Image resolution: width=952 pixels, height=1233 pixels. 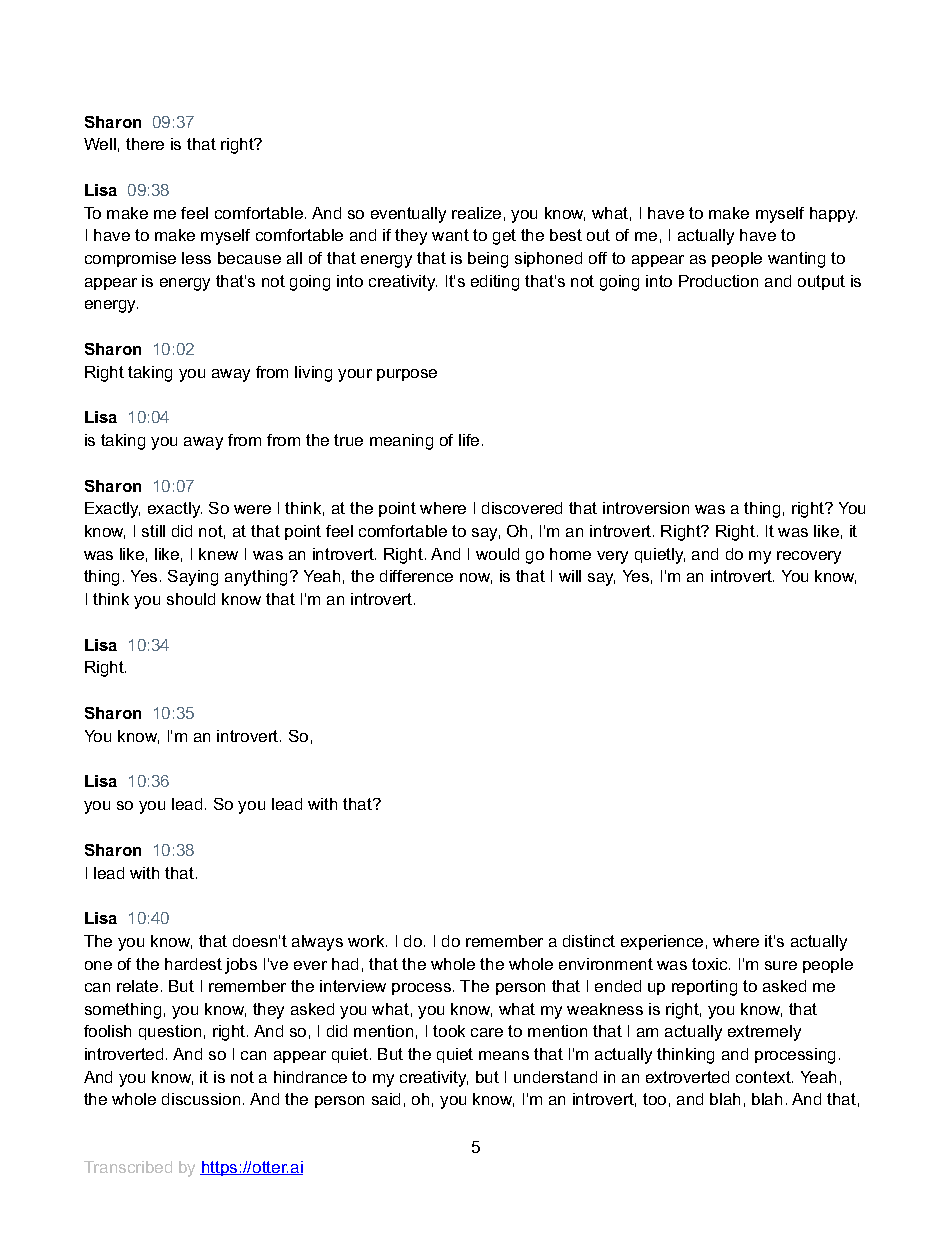 I want to click on discovered, so click(x=522, y=508).
